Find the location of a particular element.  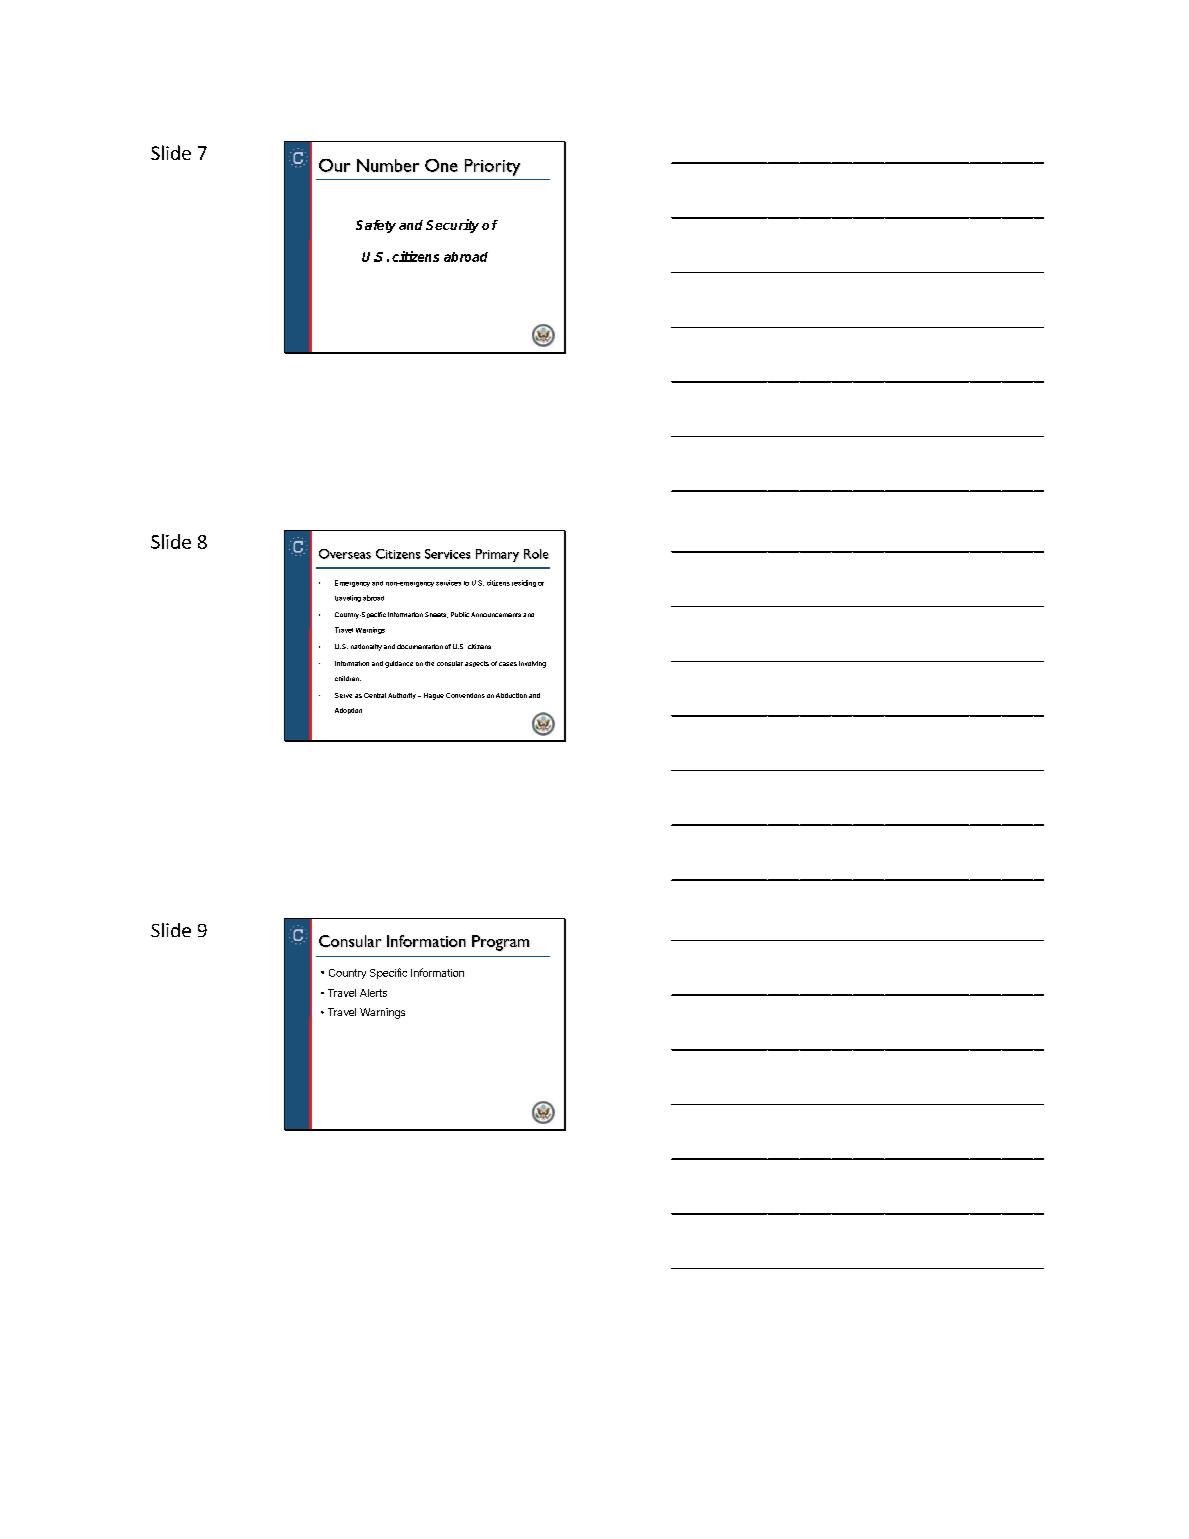

Overseas is located at coordinates (345, 554).
